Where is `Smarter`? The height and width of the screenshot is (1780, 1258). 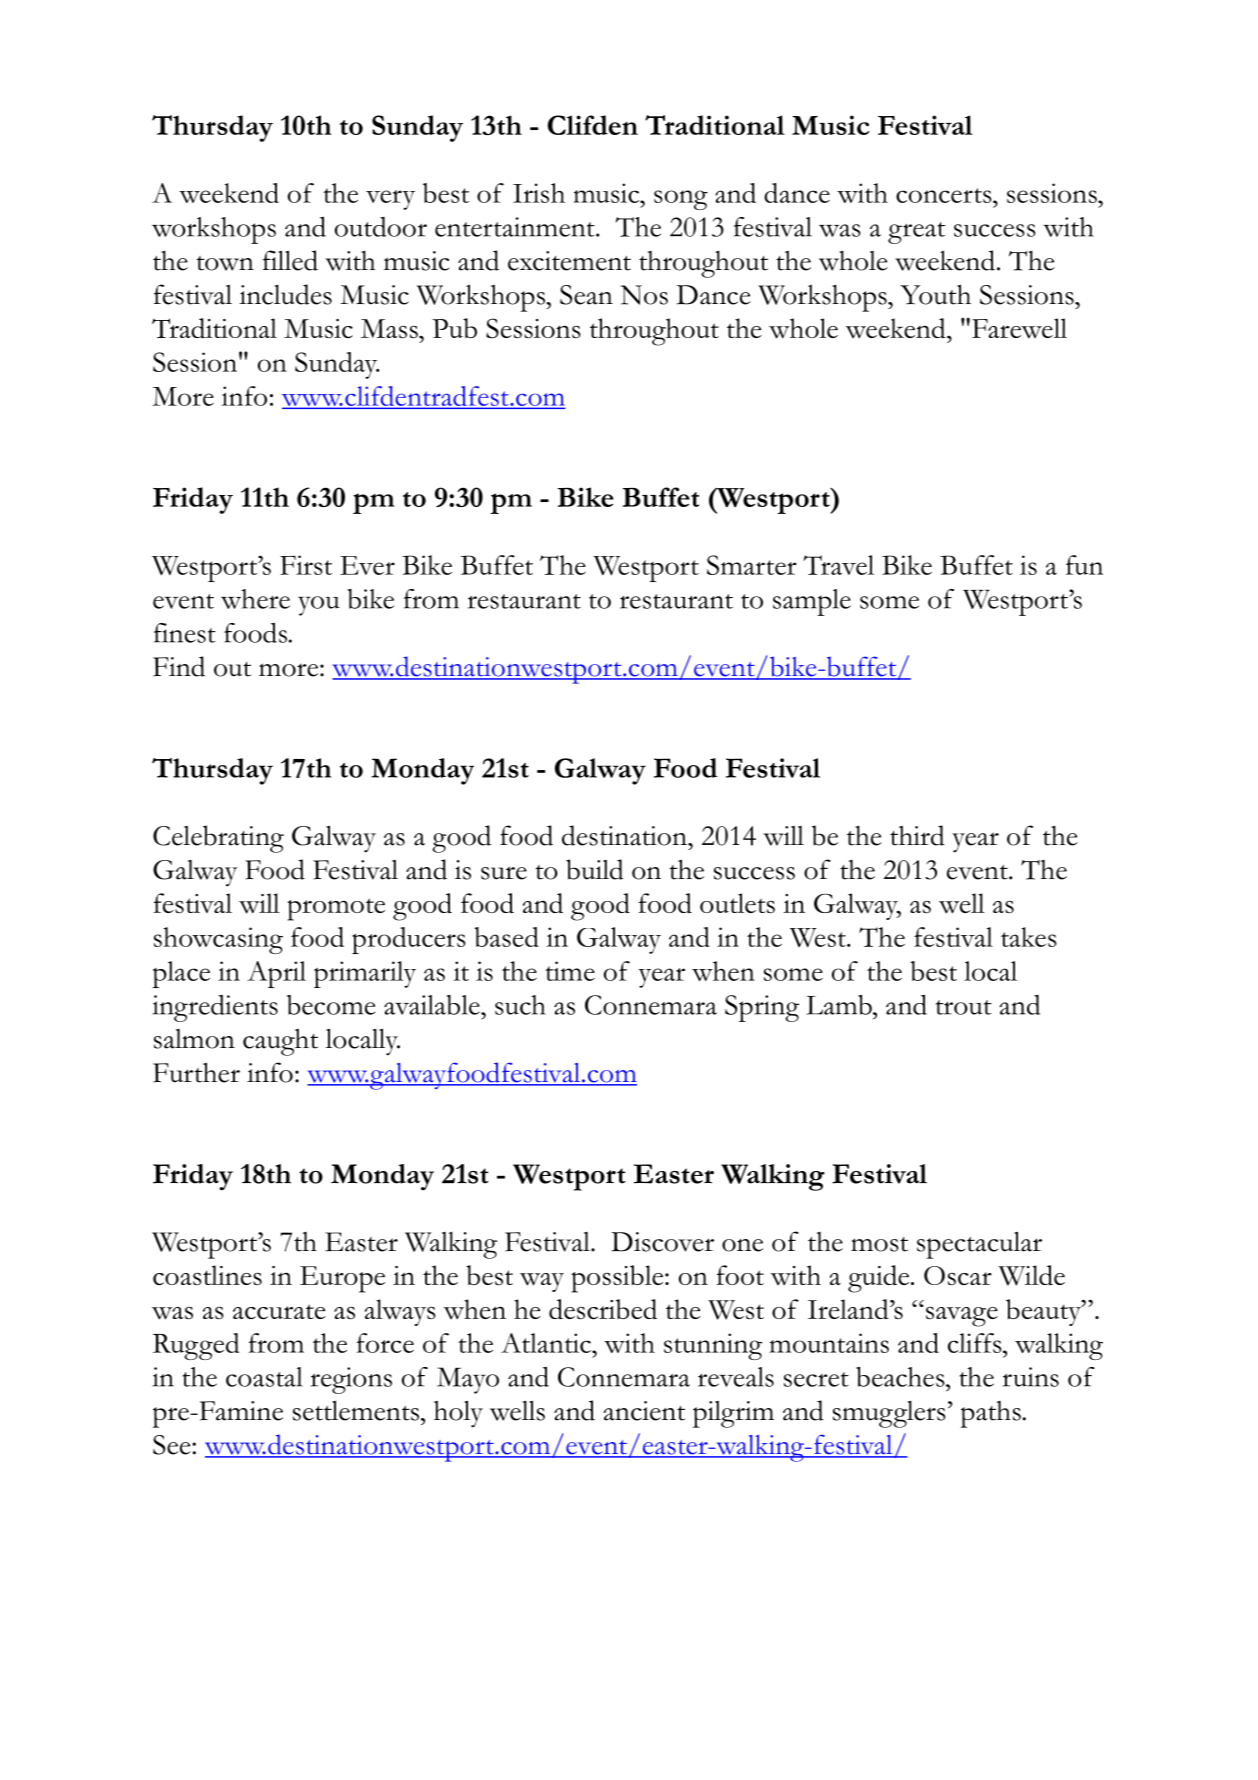 Smarter is located at coordinates (752, 565).
